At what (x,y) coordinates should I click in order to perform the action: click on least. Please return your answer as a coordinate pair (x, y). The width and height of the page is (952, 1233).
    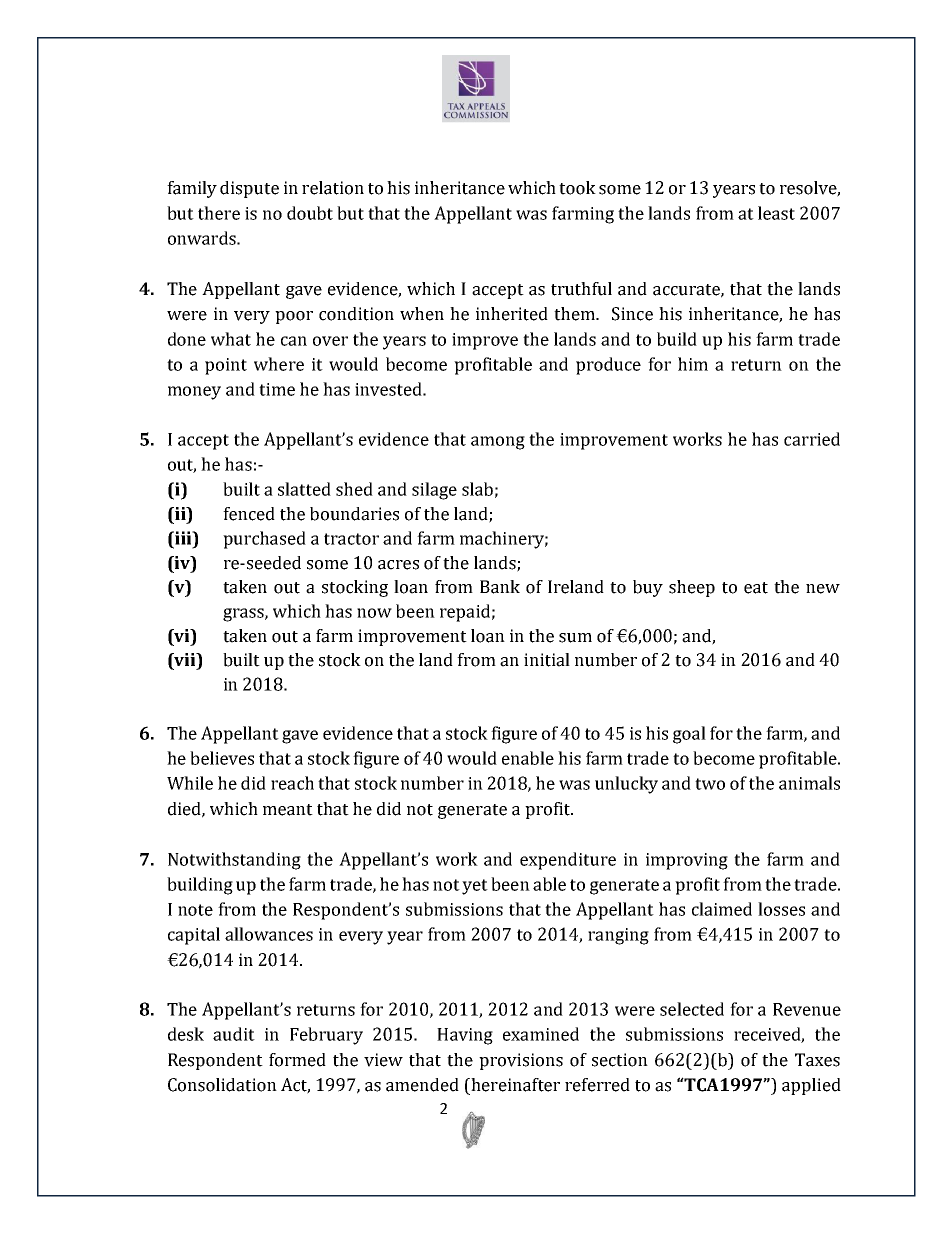
    Looking at the image, I should click on (776, 213).
